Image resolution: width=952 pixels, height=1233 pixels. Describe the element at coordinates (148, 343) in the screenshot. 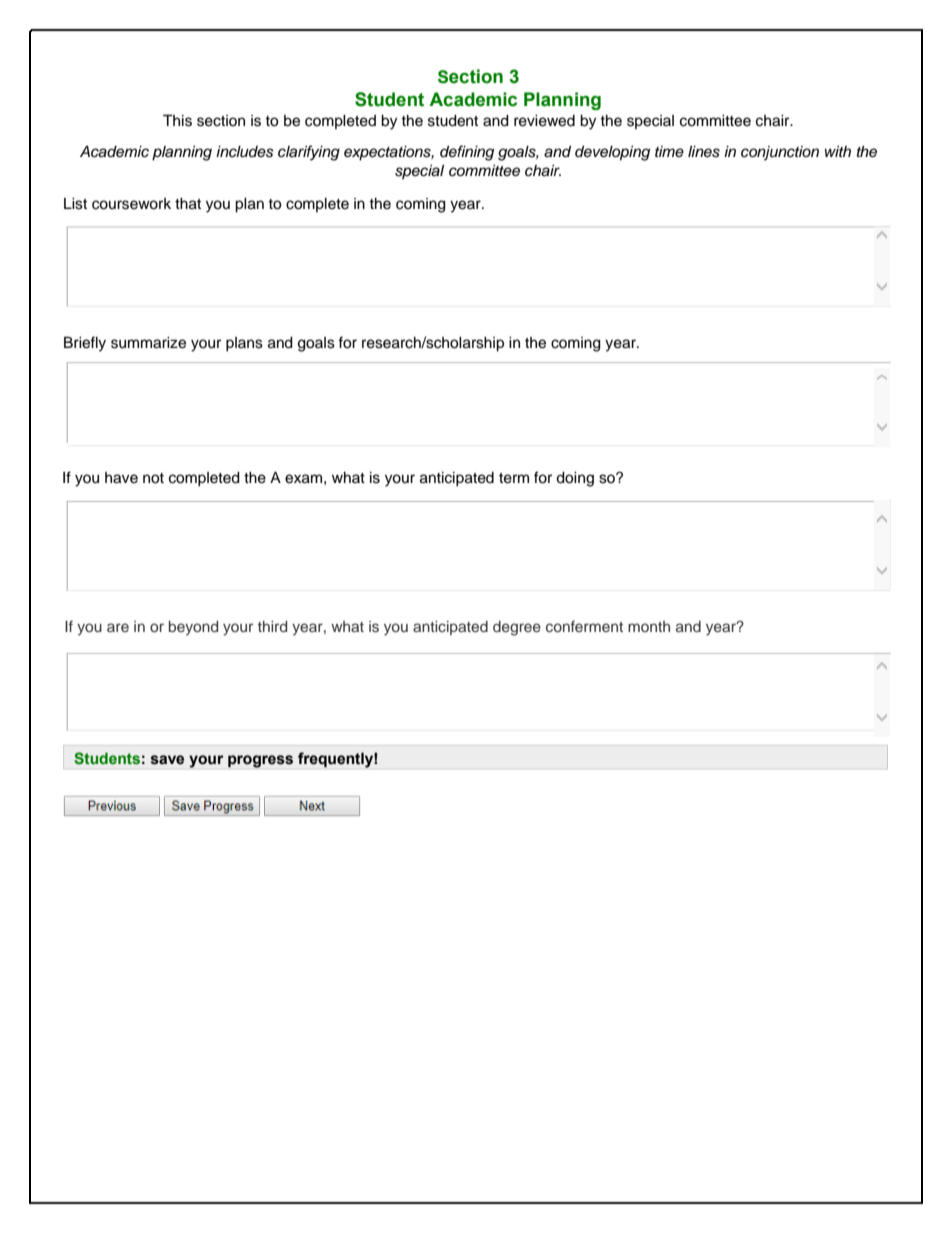

I see `summarize` at that location.
